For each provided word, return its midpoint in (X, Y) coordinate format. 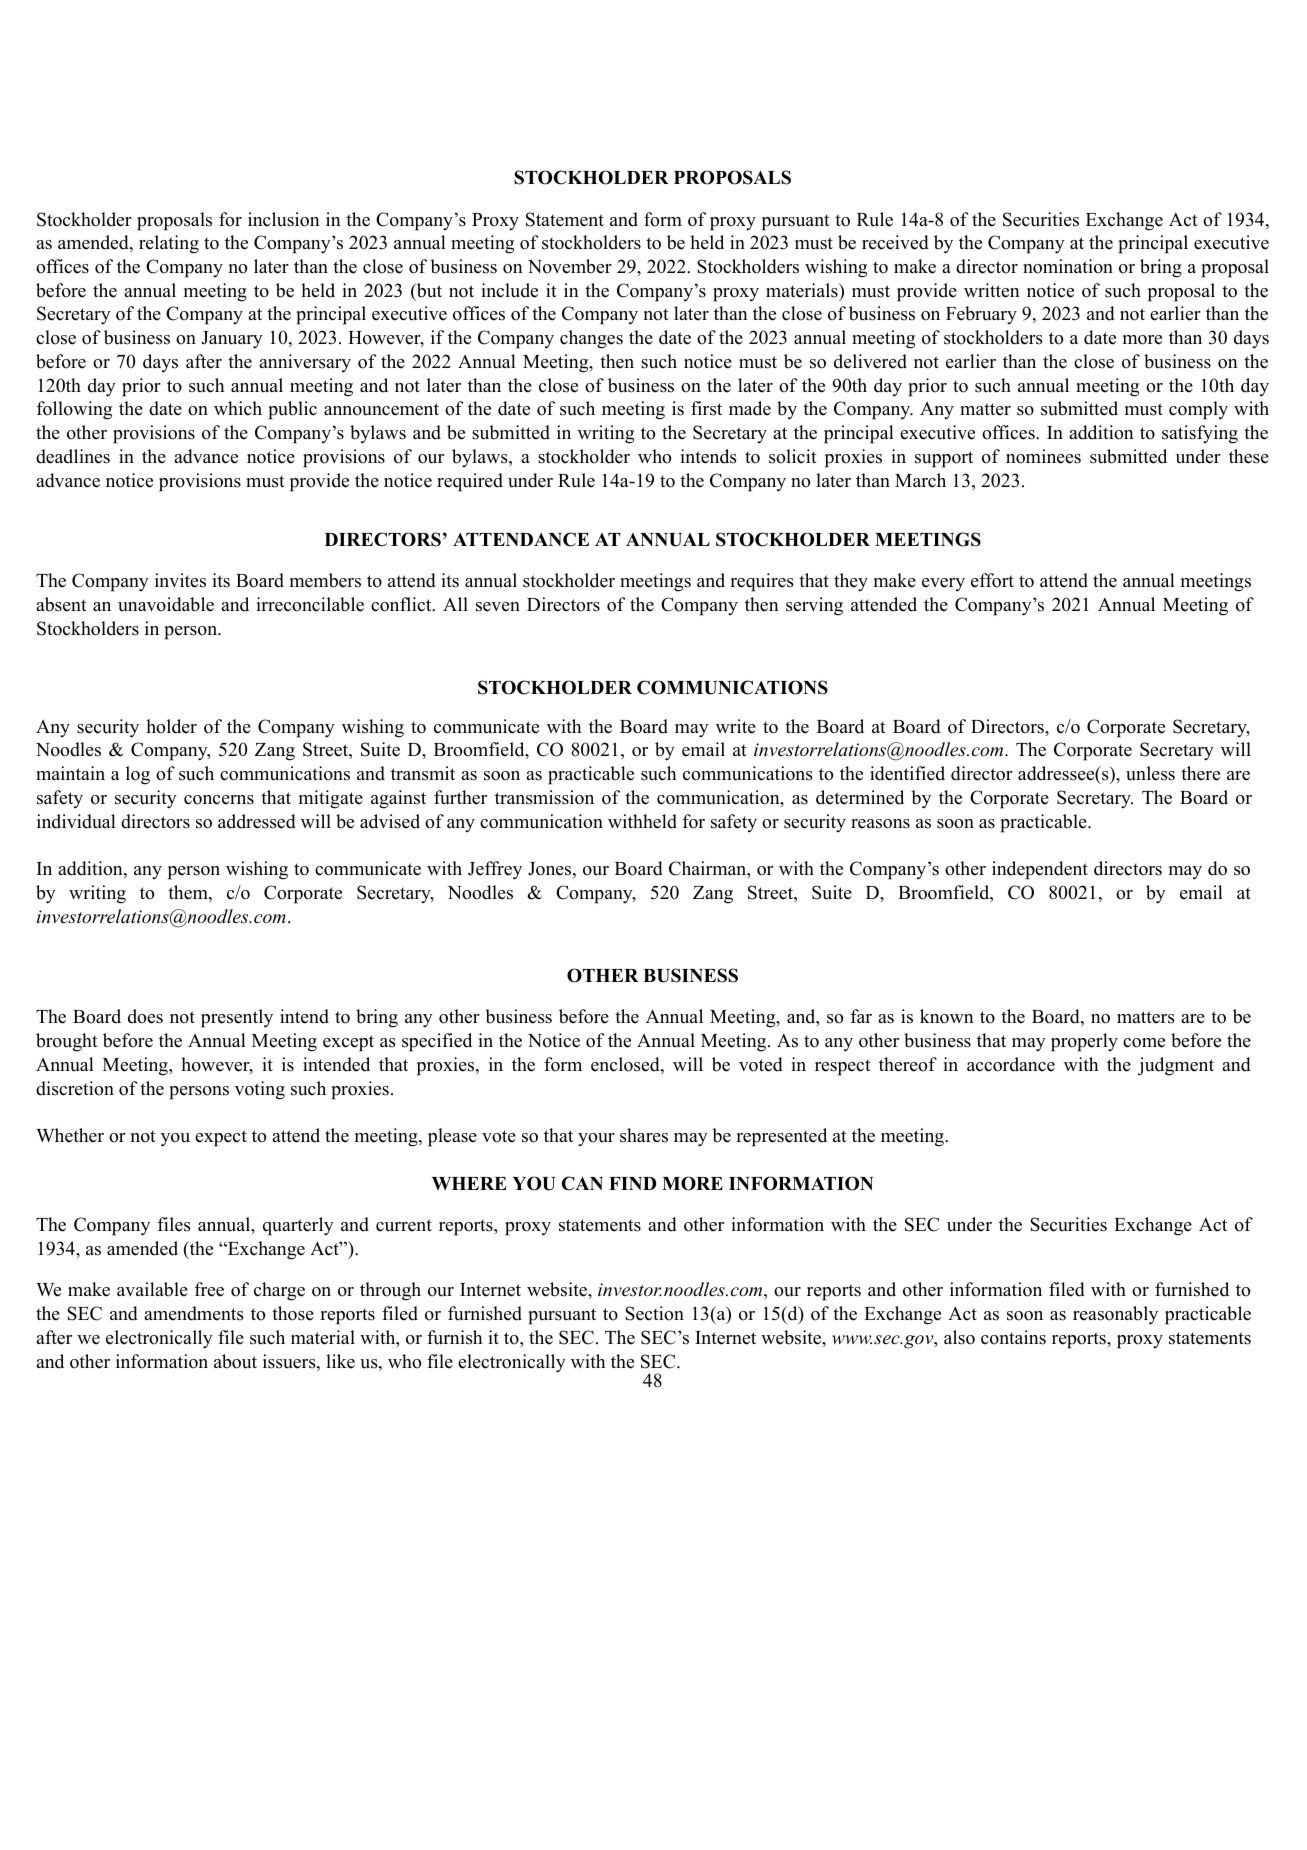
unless (1150, 773)
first (706, 408)
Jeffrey (495, 870)
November (570, 266)
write (736, 726)
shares (644, 1135)
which (238, 408)
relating (169, 244)
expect (221, 1138)
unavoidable (166, 604)
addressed (257, 821)
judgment (1176, 1066)
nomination (1068, 266)
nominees (1043, 456)
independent (1040, 870)
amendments (194, 1313)
